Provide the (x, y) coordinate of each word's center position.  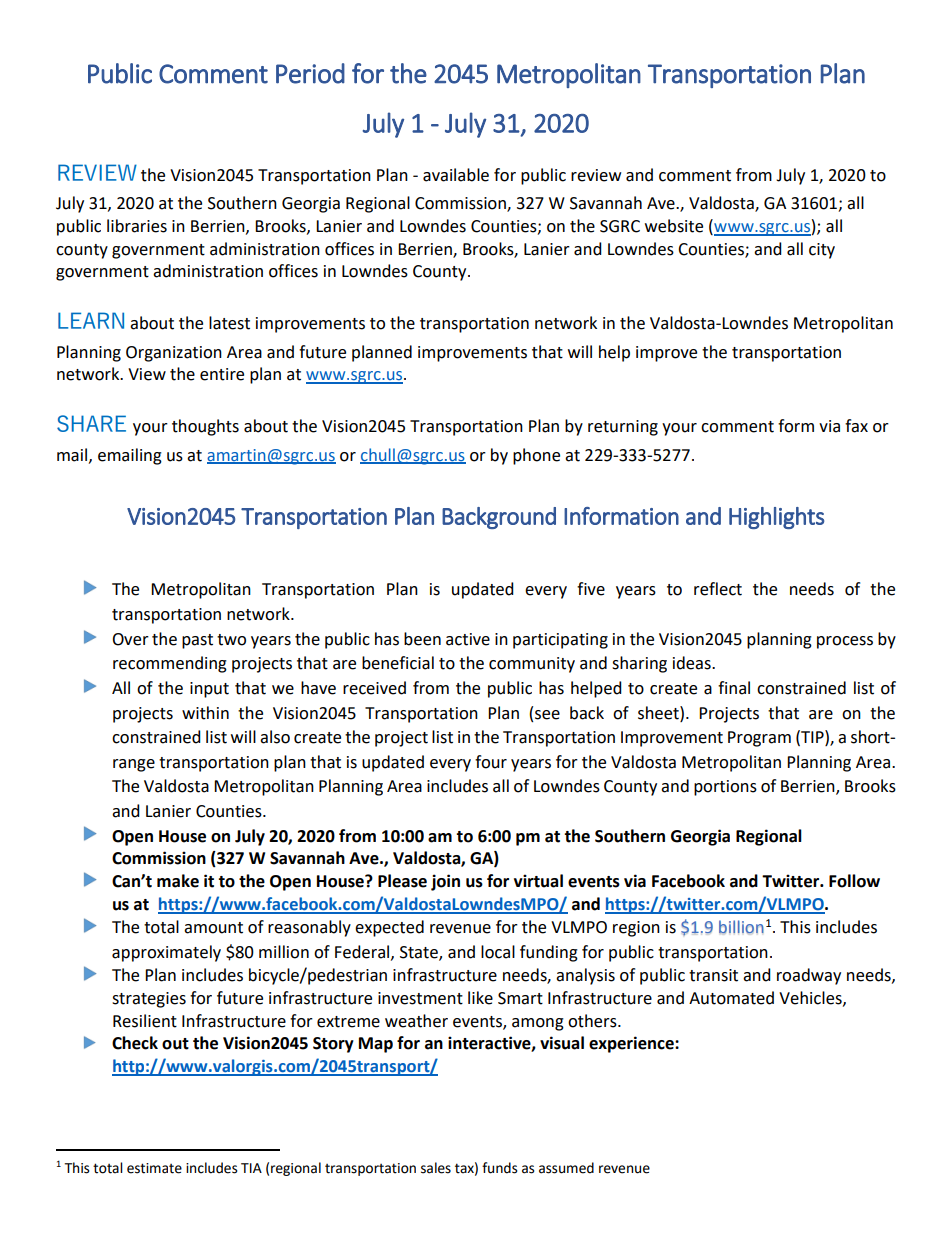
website (674, 226)
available (456, 175)
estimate (154, 1168)
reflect (718, 589)
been (422, 639)
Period (310, 73)
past (197, 641)
